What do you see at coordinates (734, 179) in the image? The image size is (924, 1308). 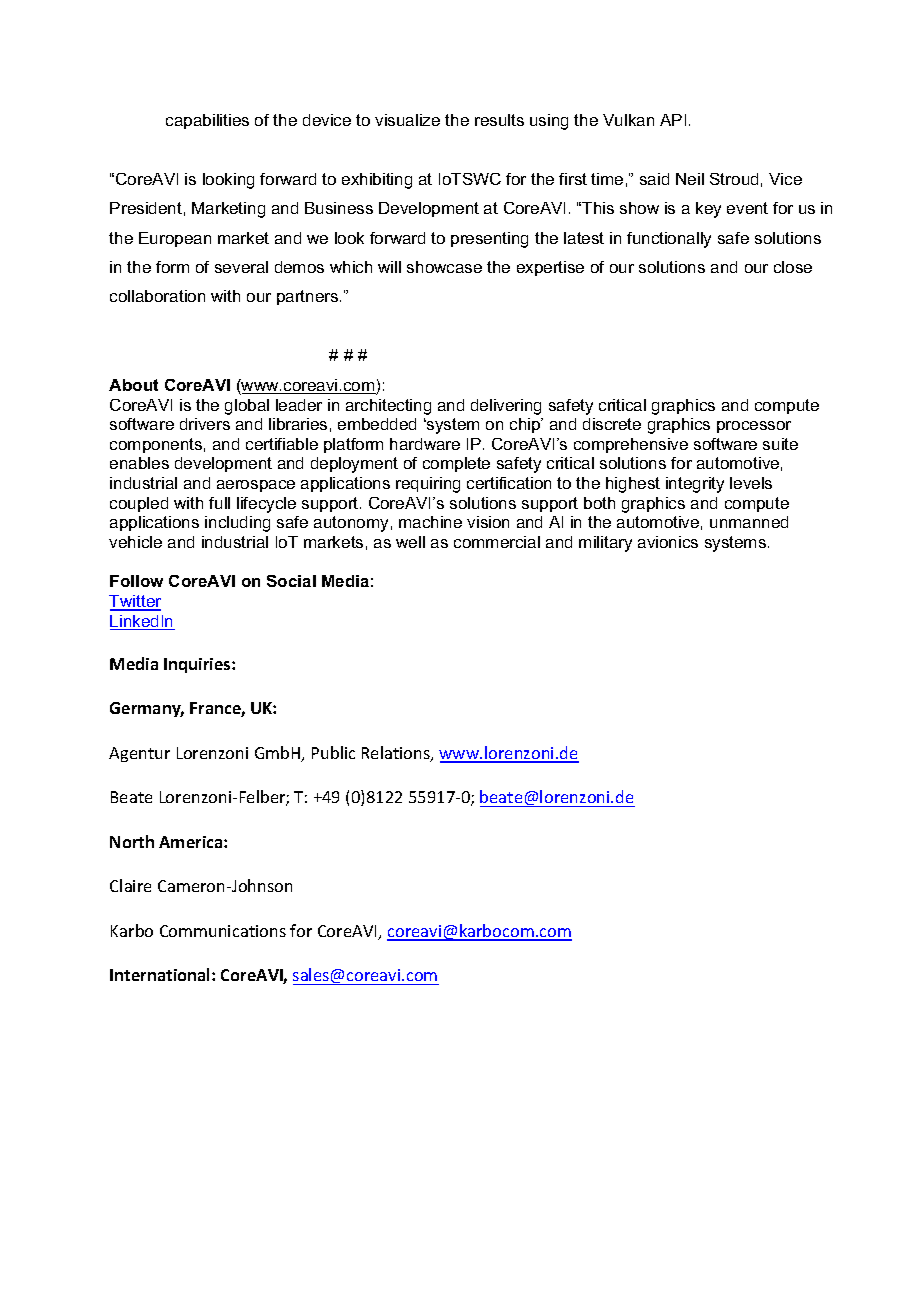 I see `Stroud` at bounding box center [734, 179].
